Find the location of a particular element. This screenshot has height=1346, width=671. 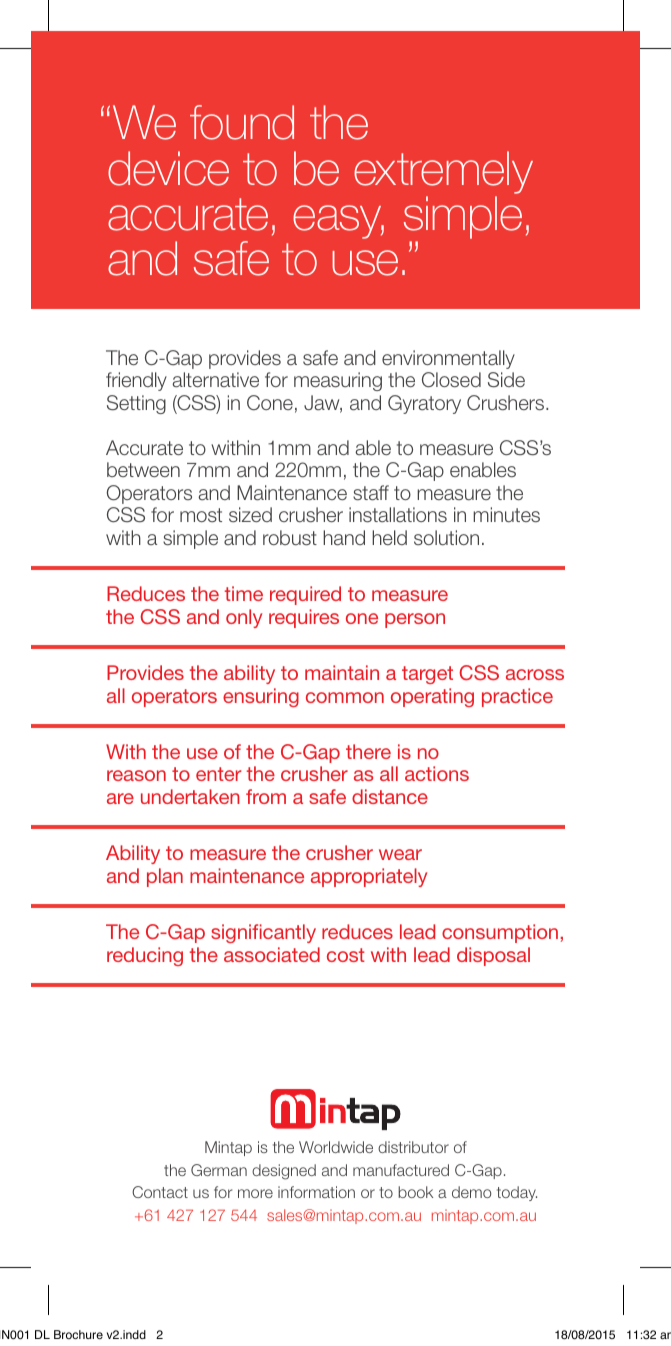

measuring is located at coordinates (338, 381).
